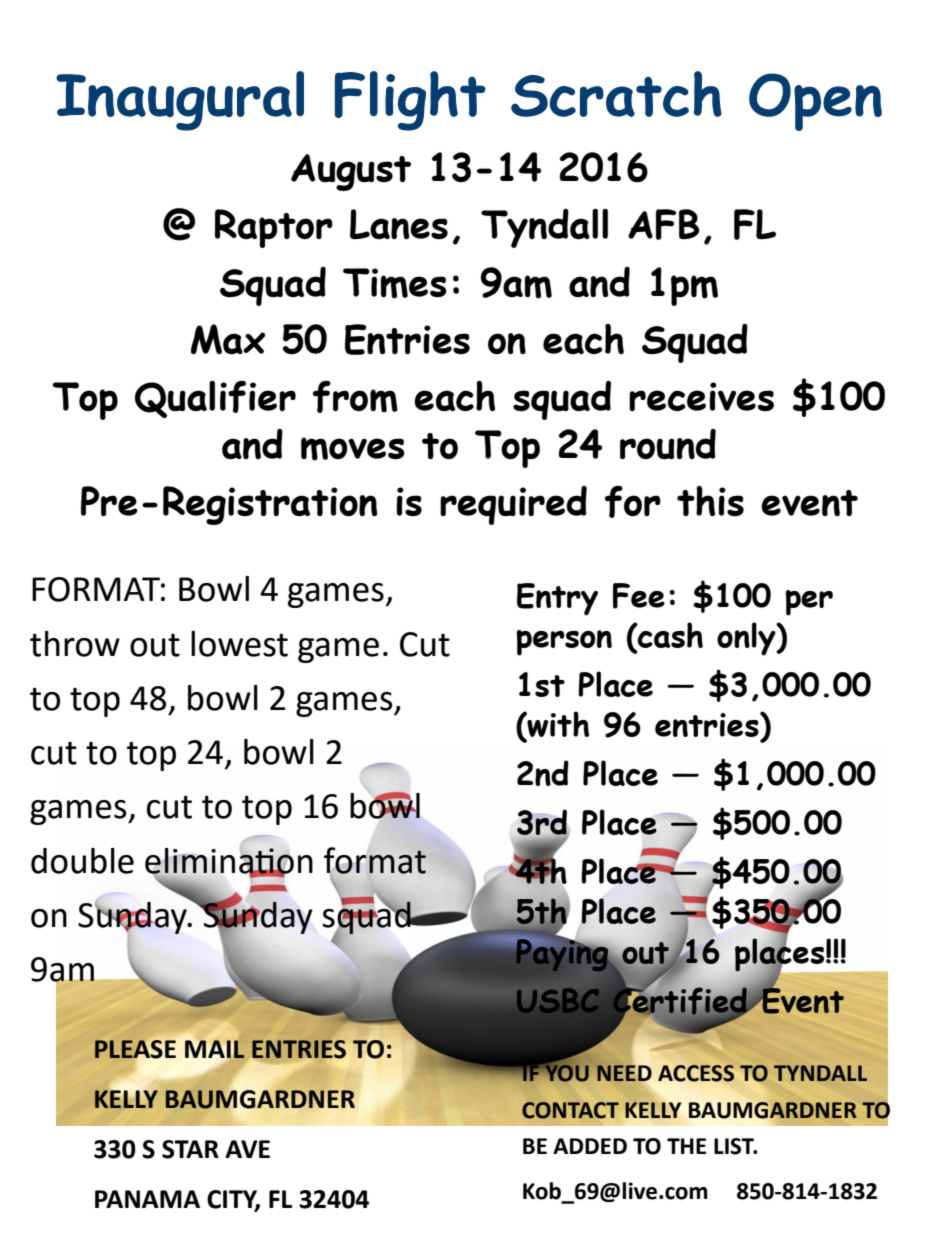  What do you see at coordinates (190, 1149) in the image?
I see `STAR` at bounding box center [190, 1149].
